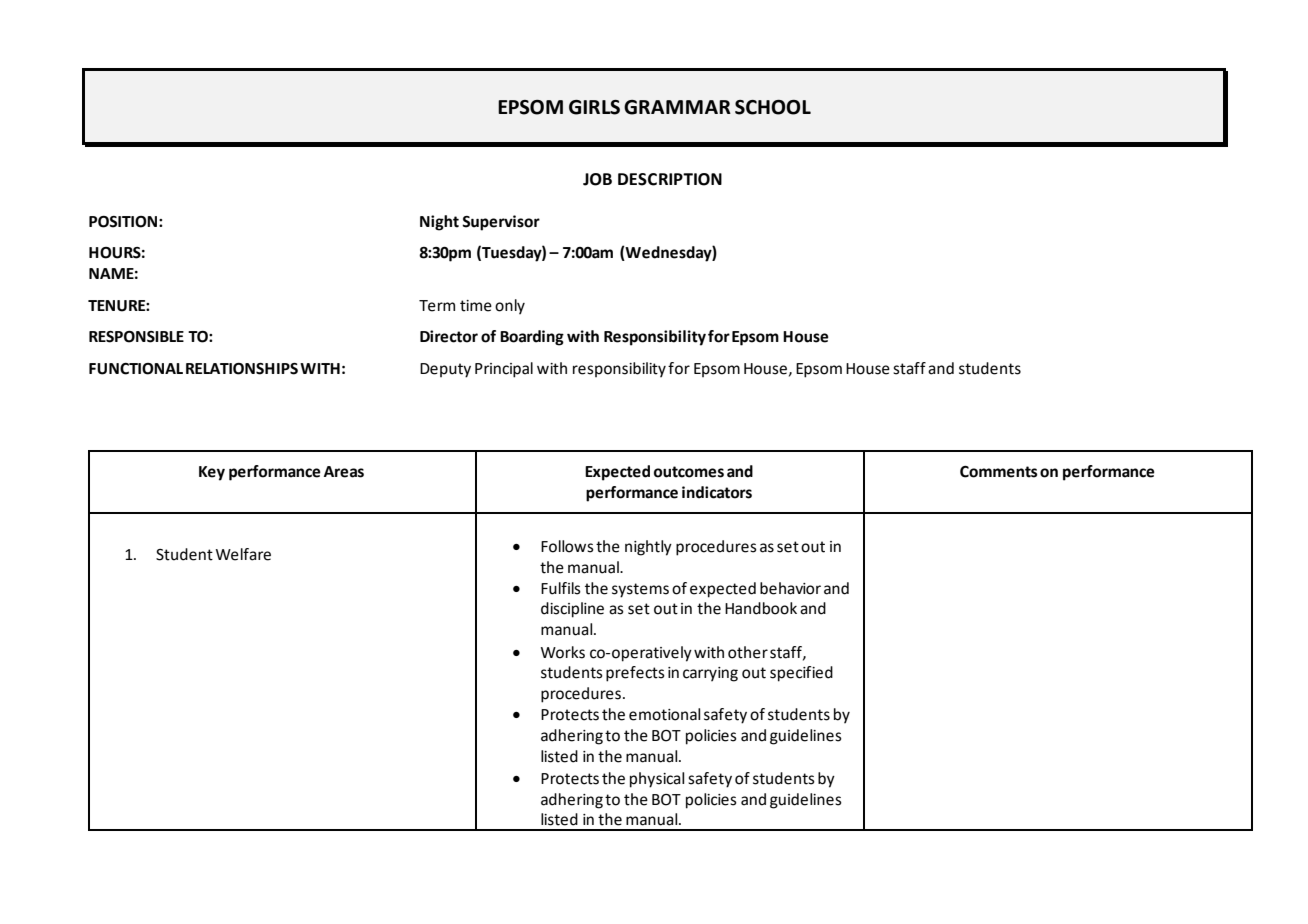 This screenshot has width=1308, height=924. Describe the element at coordinates (212, 473) in the screenshot. I see `Key` at that location.
